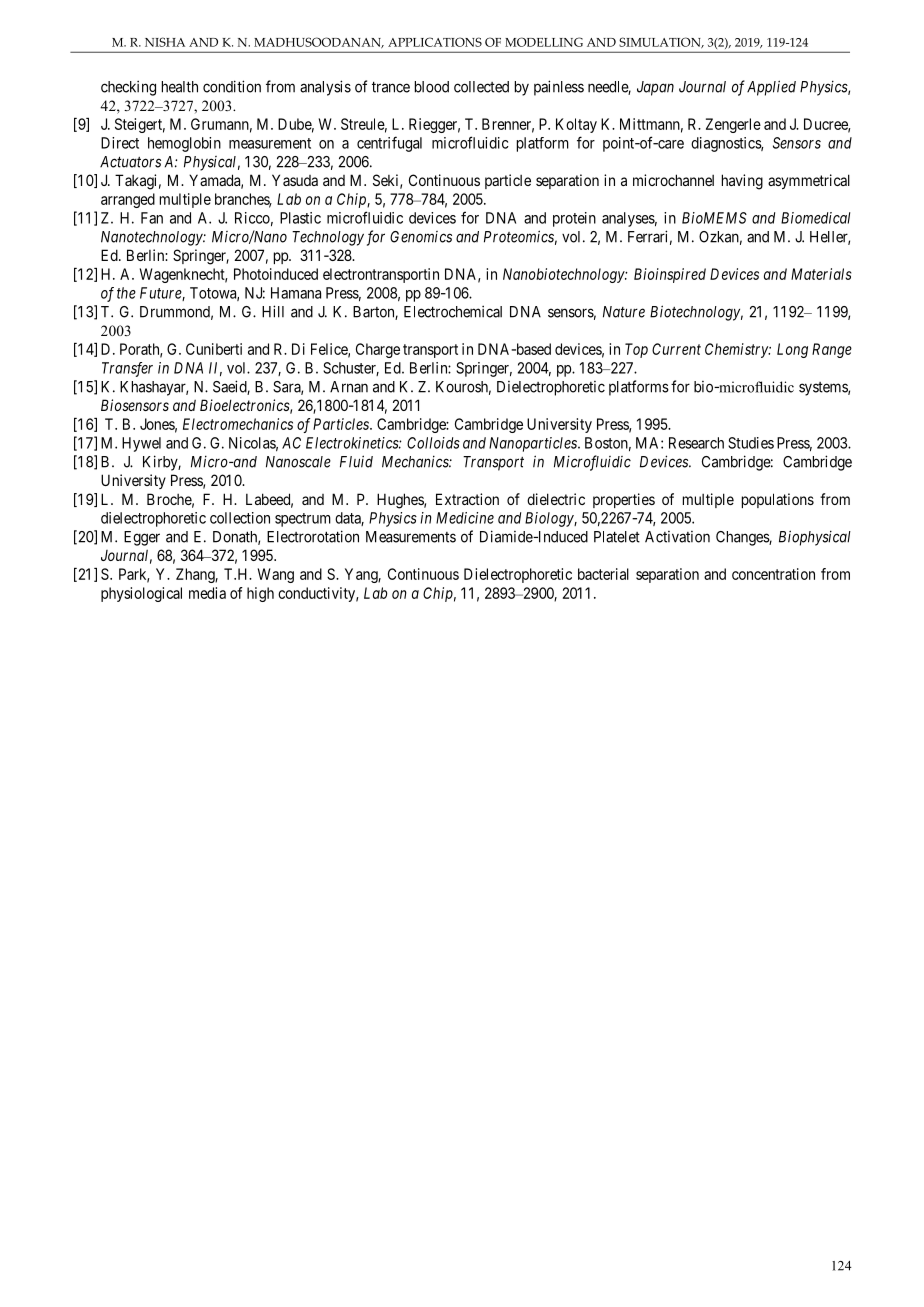 This screenshot has height=1307, width=924. What do you see at coordinates (127, 369) in the screenshot?
I see `Transfer` at bounding box center [127, 369].
